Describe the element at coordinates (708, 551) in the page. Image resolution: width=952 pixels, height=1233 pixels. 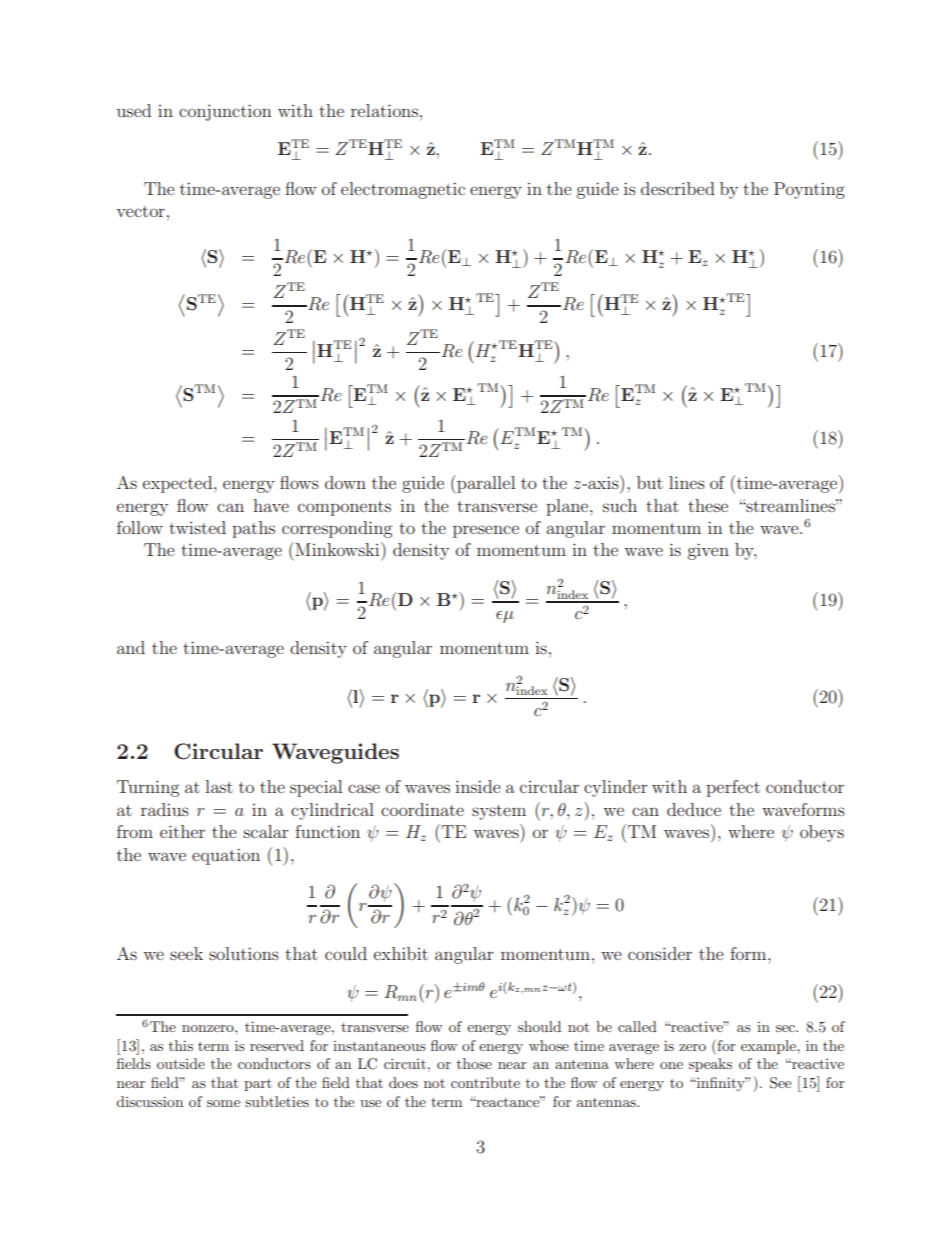
I see `given` at that location.
